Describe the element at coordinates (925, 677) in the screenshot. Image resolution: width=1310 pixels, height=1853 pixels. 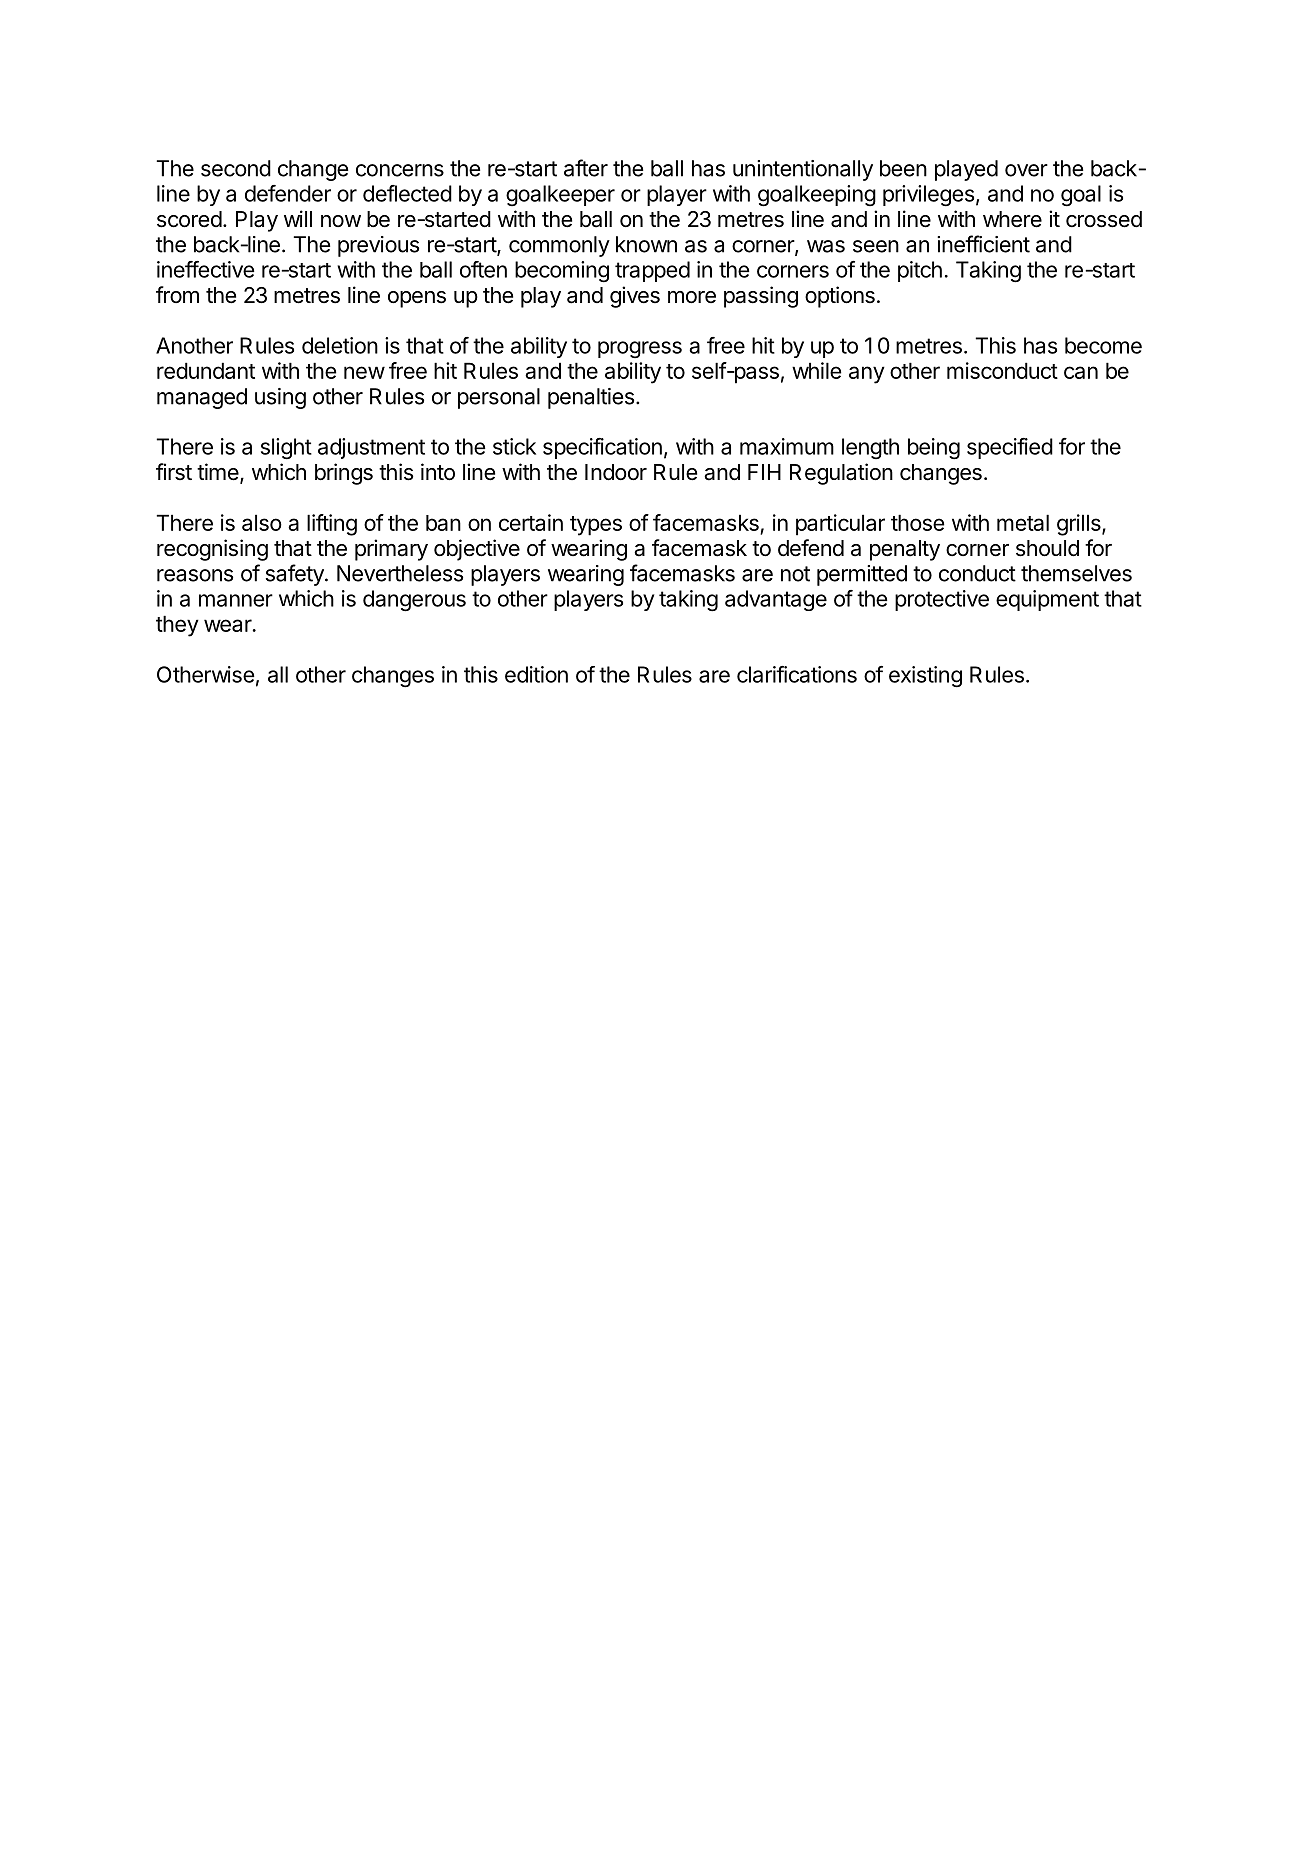
I see `existing` at that location.
